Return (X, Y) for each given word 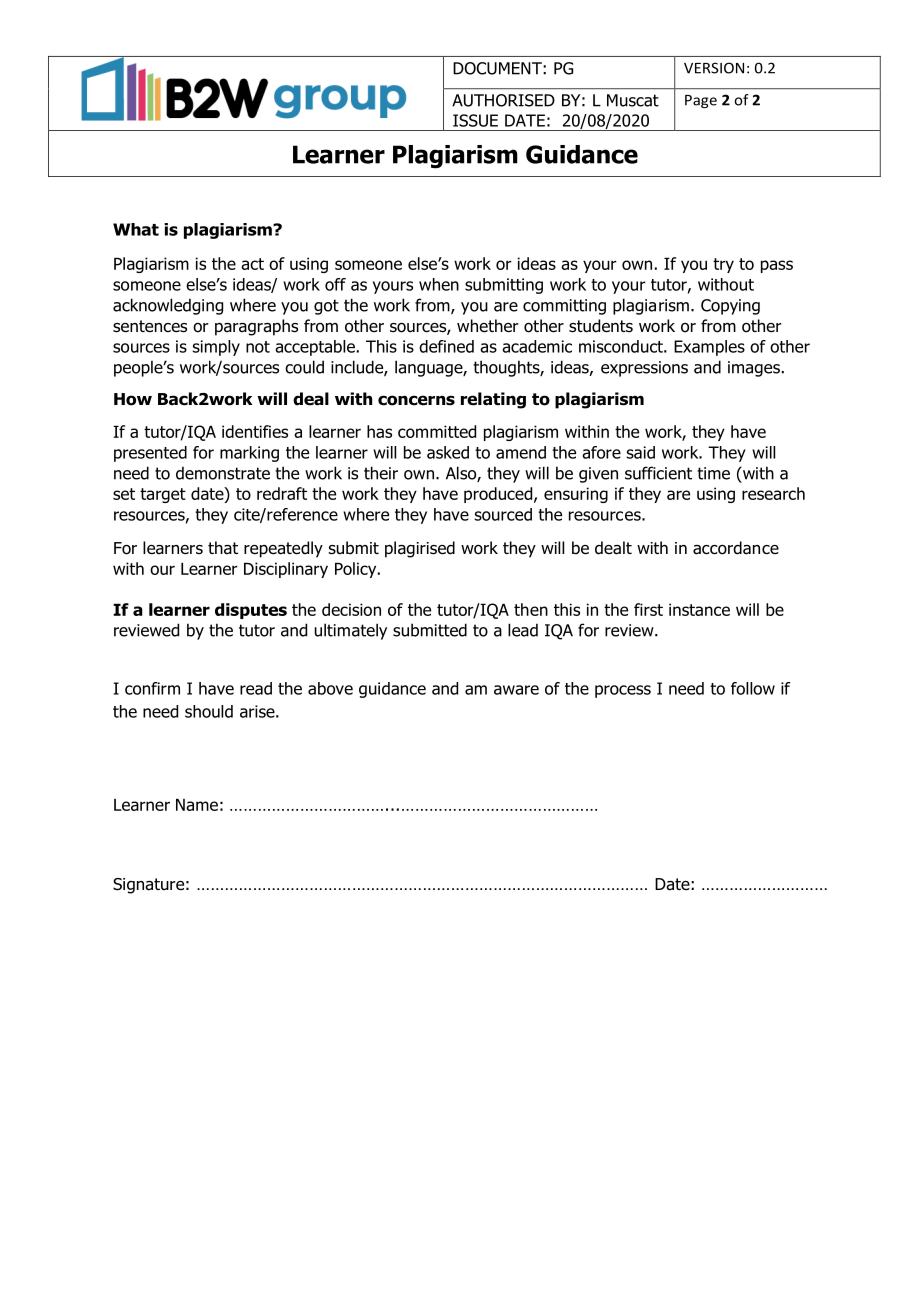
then (531, 609)
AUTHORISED (503, 100)
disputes (251, 611)
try (723, 265)
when (439, 284)
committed (437, 431)
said (640, 452)
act (252, 264)
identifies (255, 431)
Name (197, 805)
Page (701, 101)
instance (699, 609)
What (136, 229)
